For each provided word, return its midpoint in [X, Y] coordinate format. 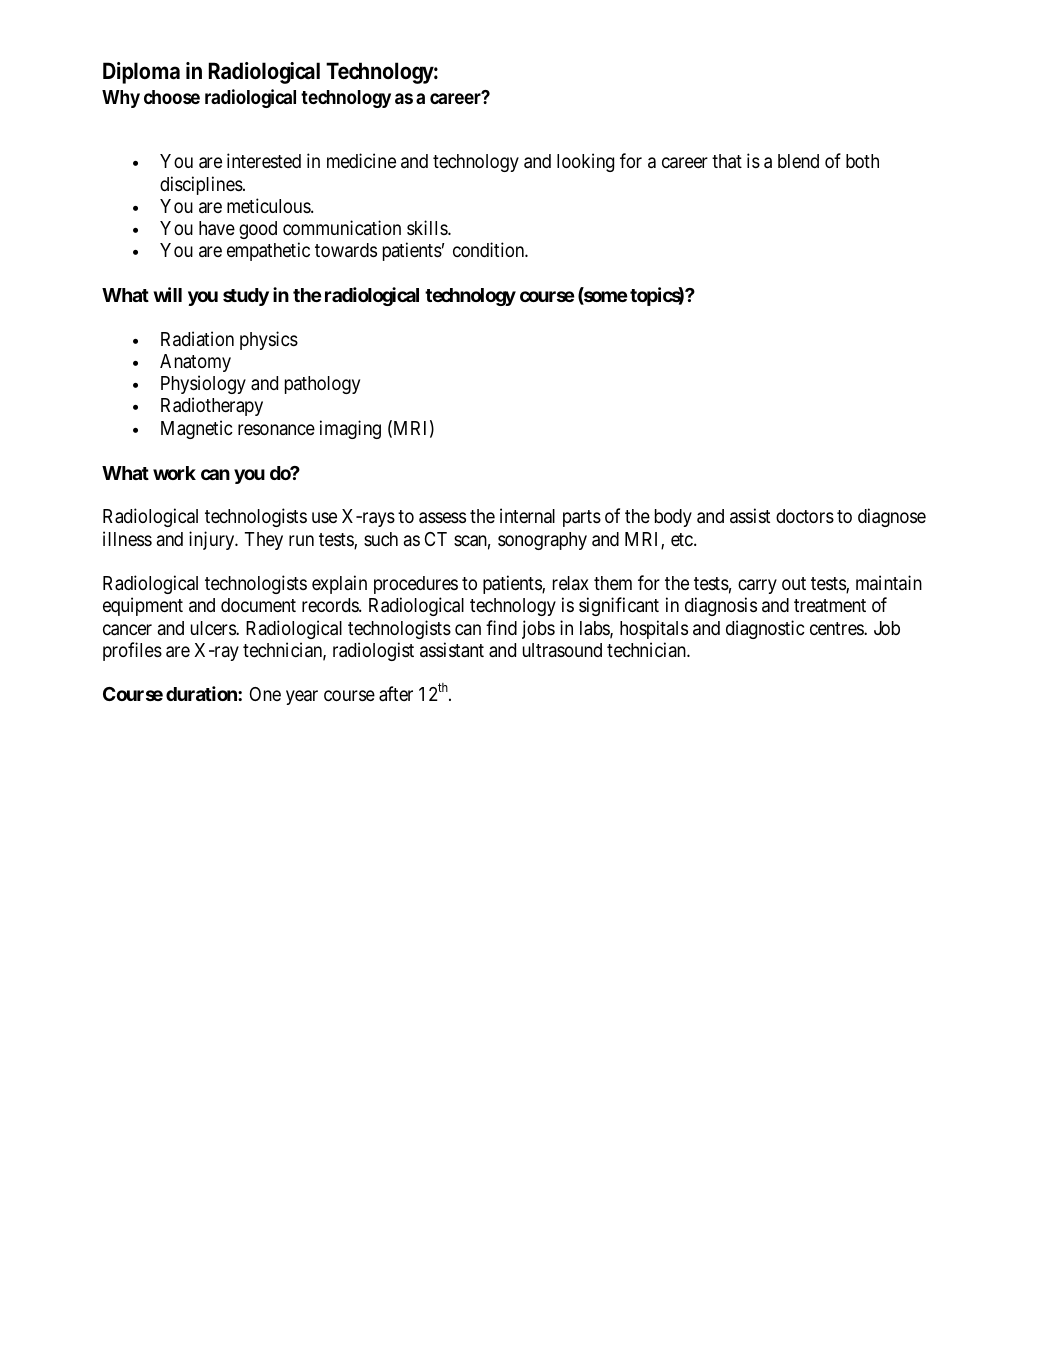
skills [428, 227]
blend [798, 161]
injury [213, 540]
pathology [322, 385]
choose [172, 97]
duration [202, 693]
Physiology [203, 384]
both [862, 161]
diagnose [892, 517]
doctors [805, 516]
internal [527, 515]
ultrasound [562, 650]
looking [585, 162]
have [217, 228]
